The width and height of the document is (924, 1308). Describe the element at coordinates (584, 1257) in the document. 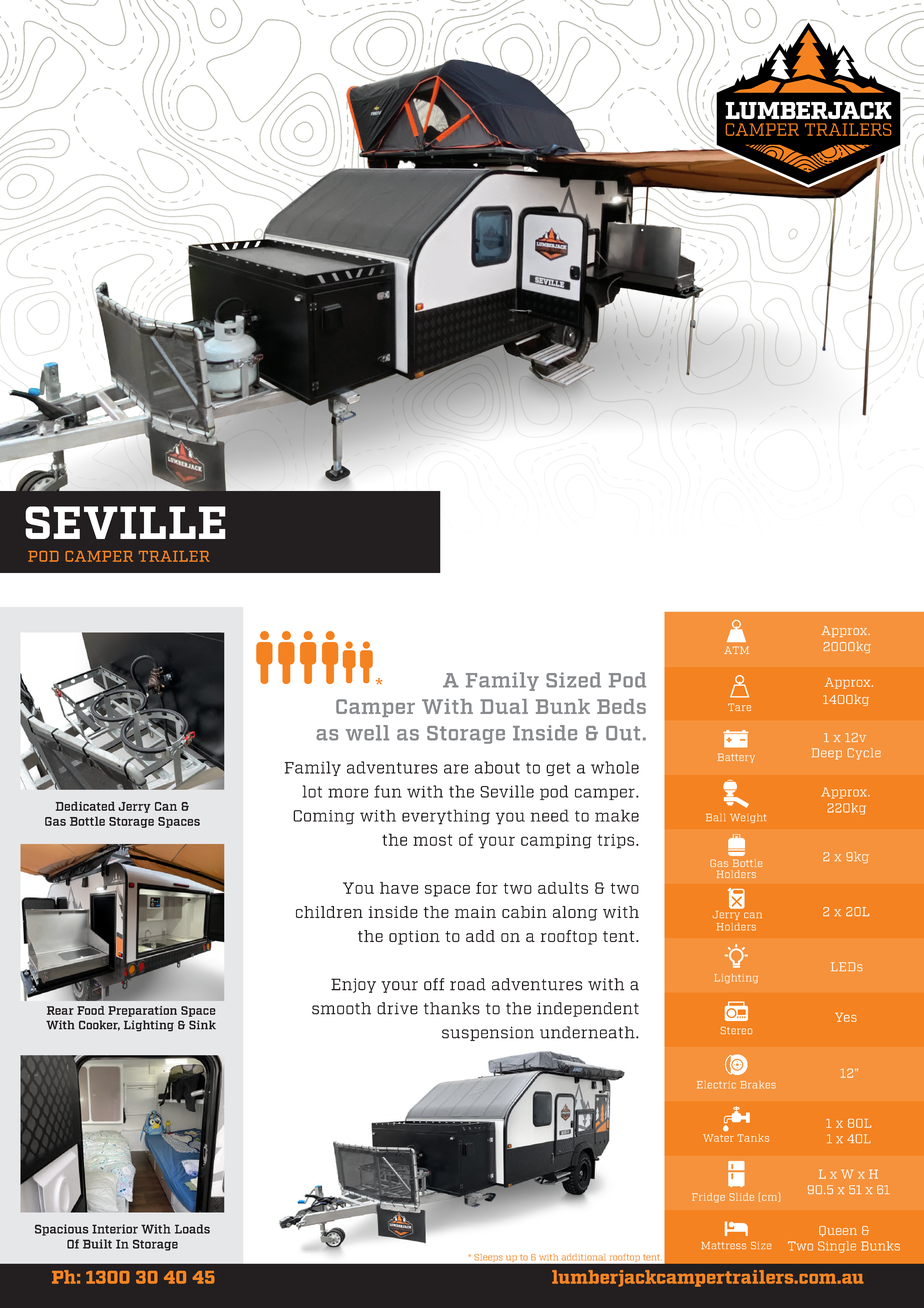

I see `additional` at that location.
